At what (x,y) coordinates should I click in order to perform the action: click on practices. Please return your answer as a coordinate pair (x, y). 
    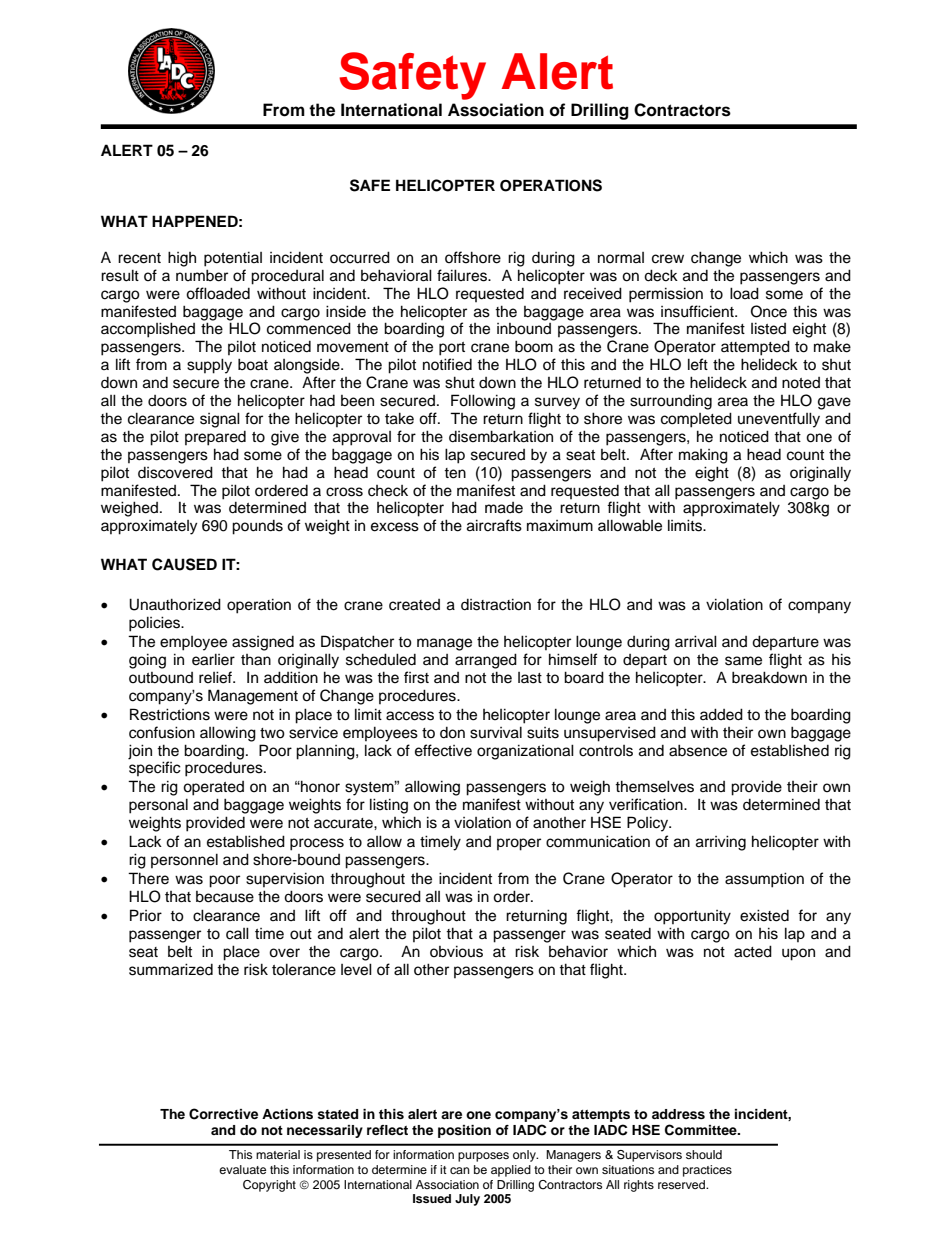
    Looking at the image, I should click on (707, 1171).
